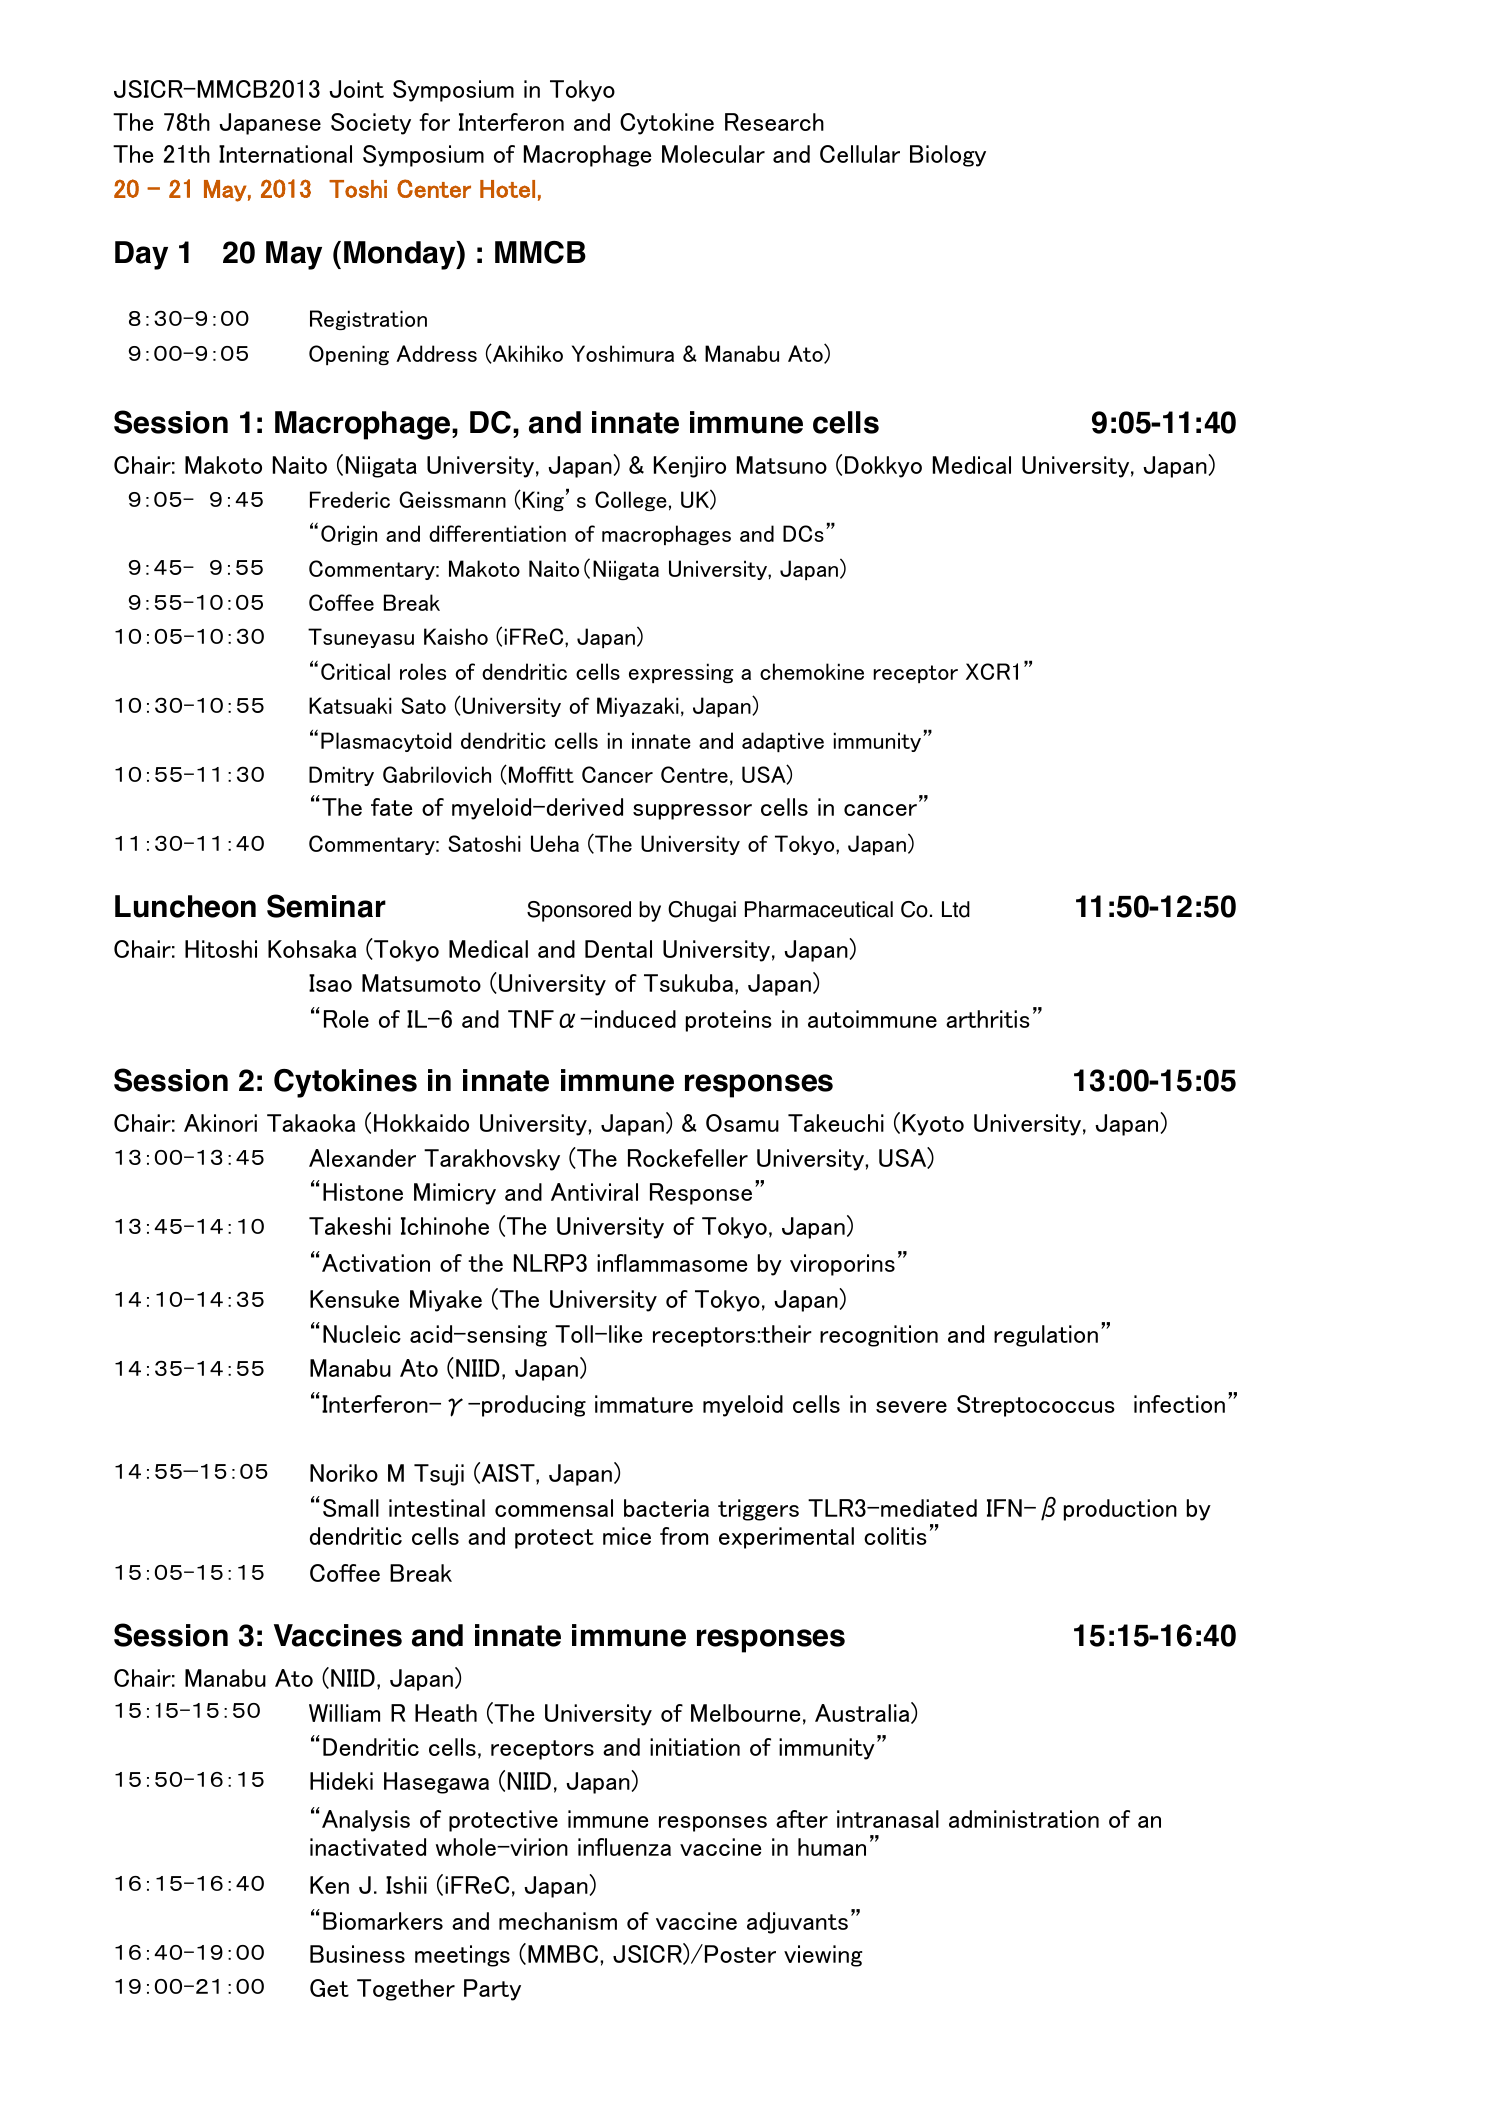  What do you see at coordinates (357, 1954) in the screenshot?
I see `Business` at bounding box center [357, 1954].
